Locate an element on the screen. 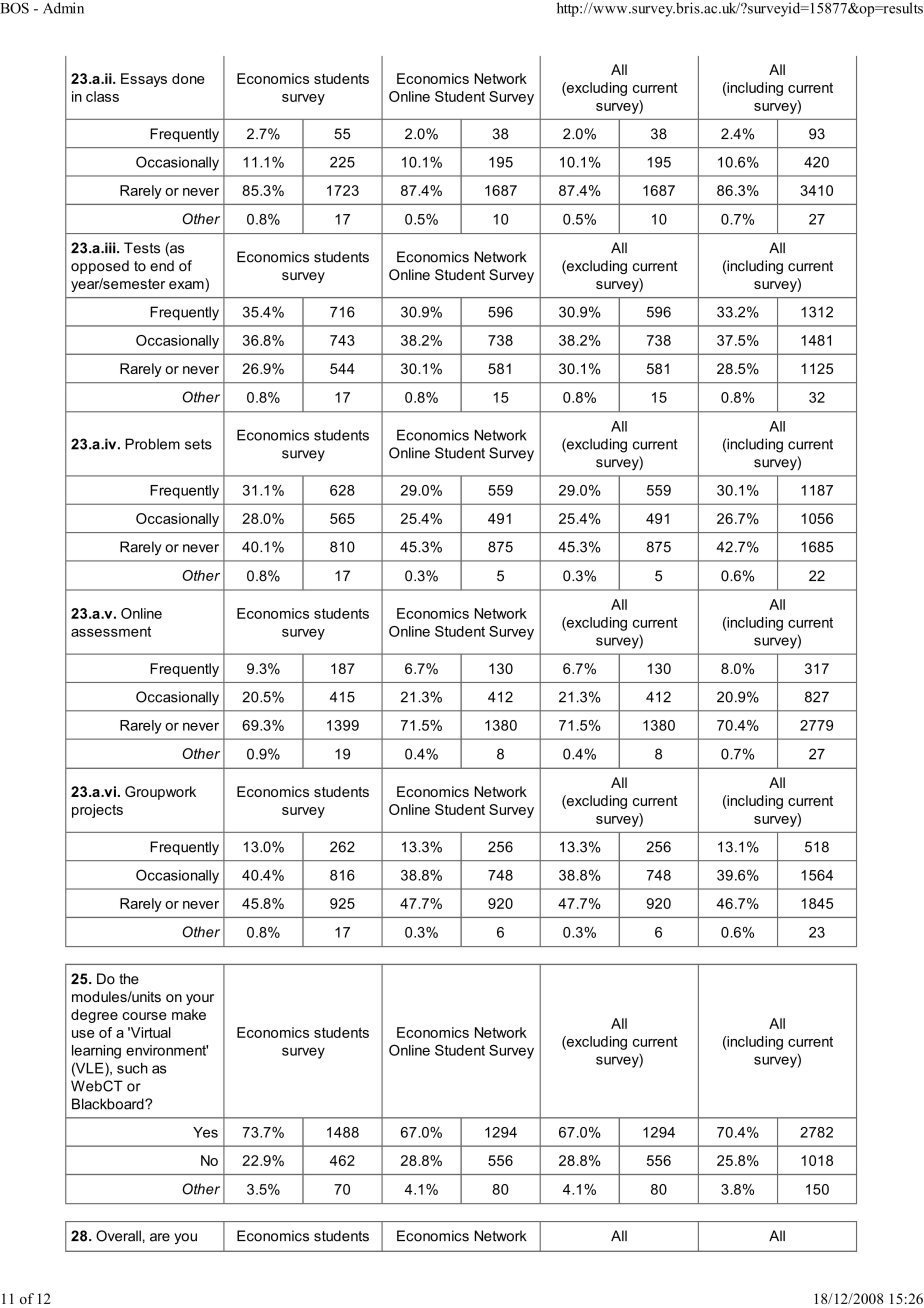 The width and height of the screenshot is (924, 1308). class is located at coordinates (102, 96).
